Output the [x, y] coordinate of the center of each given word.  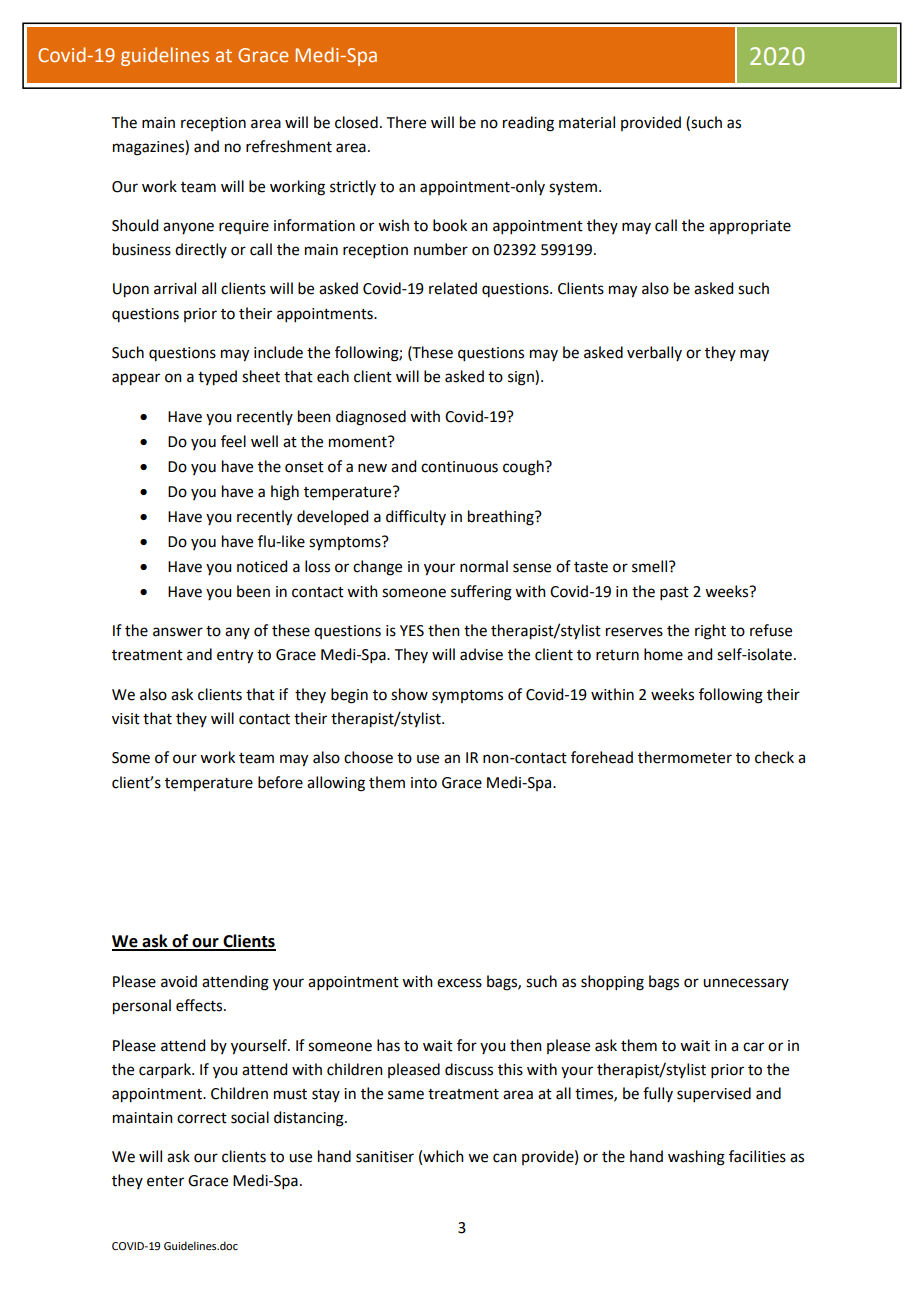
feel [233, 441]
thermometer [685, 757]
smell [649, 566]
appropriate [750, 227]
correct [202, 1118]
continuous [459, 467]
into [424, 783]
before [280, 782]
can [505, 1158]
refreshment [289, 146]
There [406, 122]
